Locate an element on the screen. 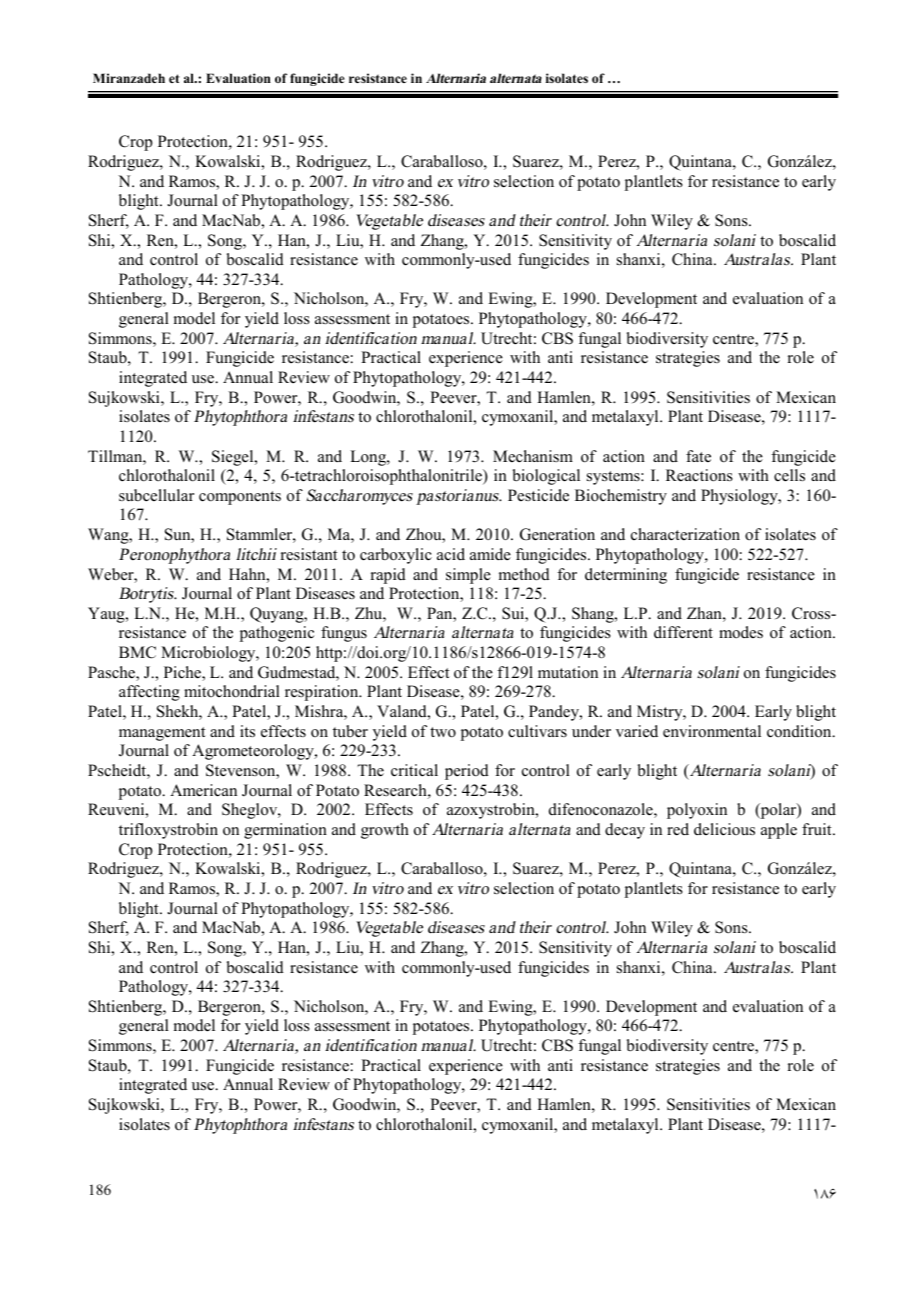 This screenshot has height=1308, width=924. its is located at coordinates (247, 731).
